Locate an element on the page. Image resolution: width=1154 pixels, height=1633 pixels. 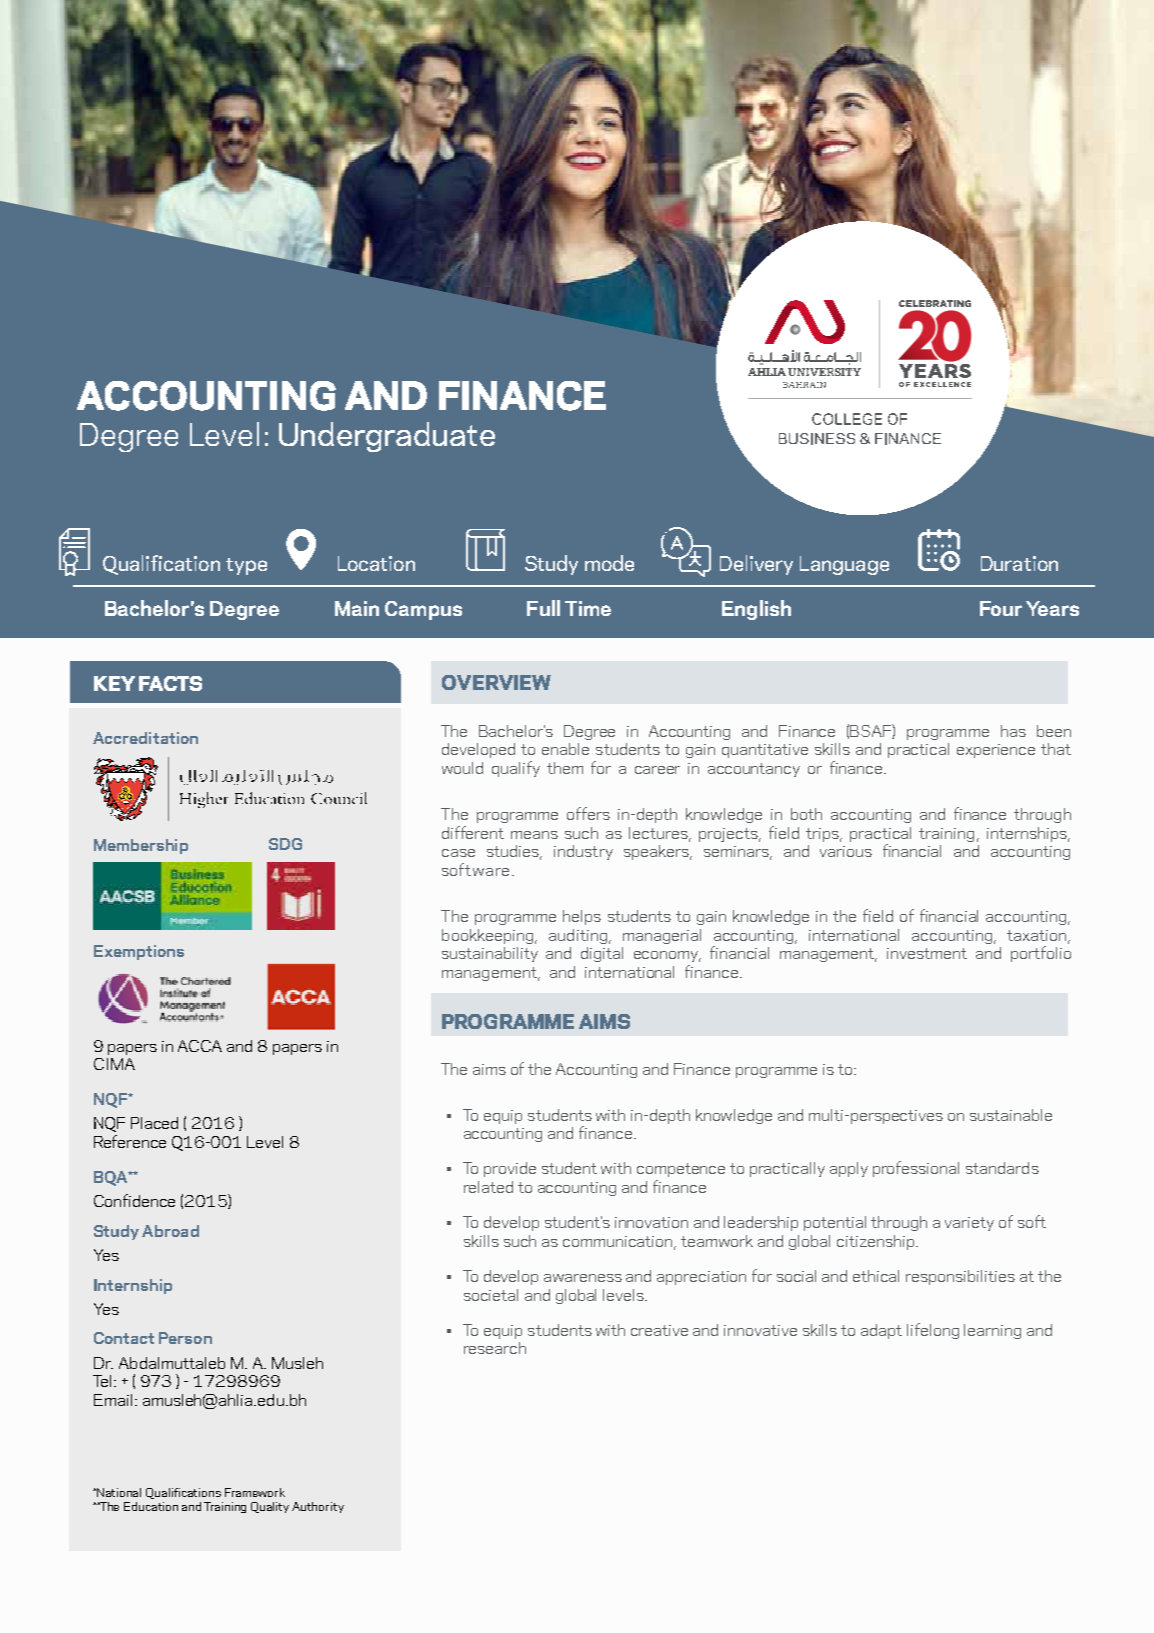
Exemptions is located at coordinates (139, 952).
